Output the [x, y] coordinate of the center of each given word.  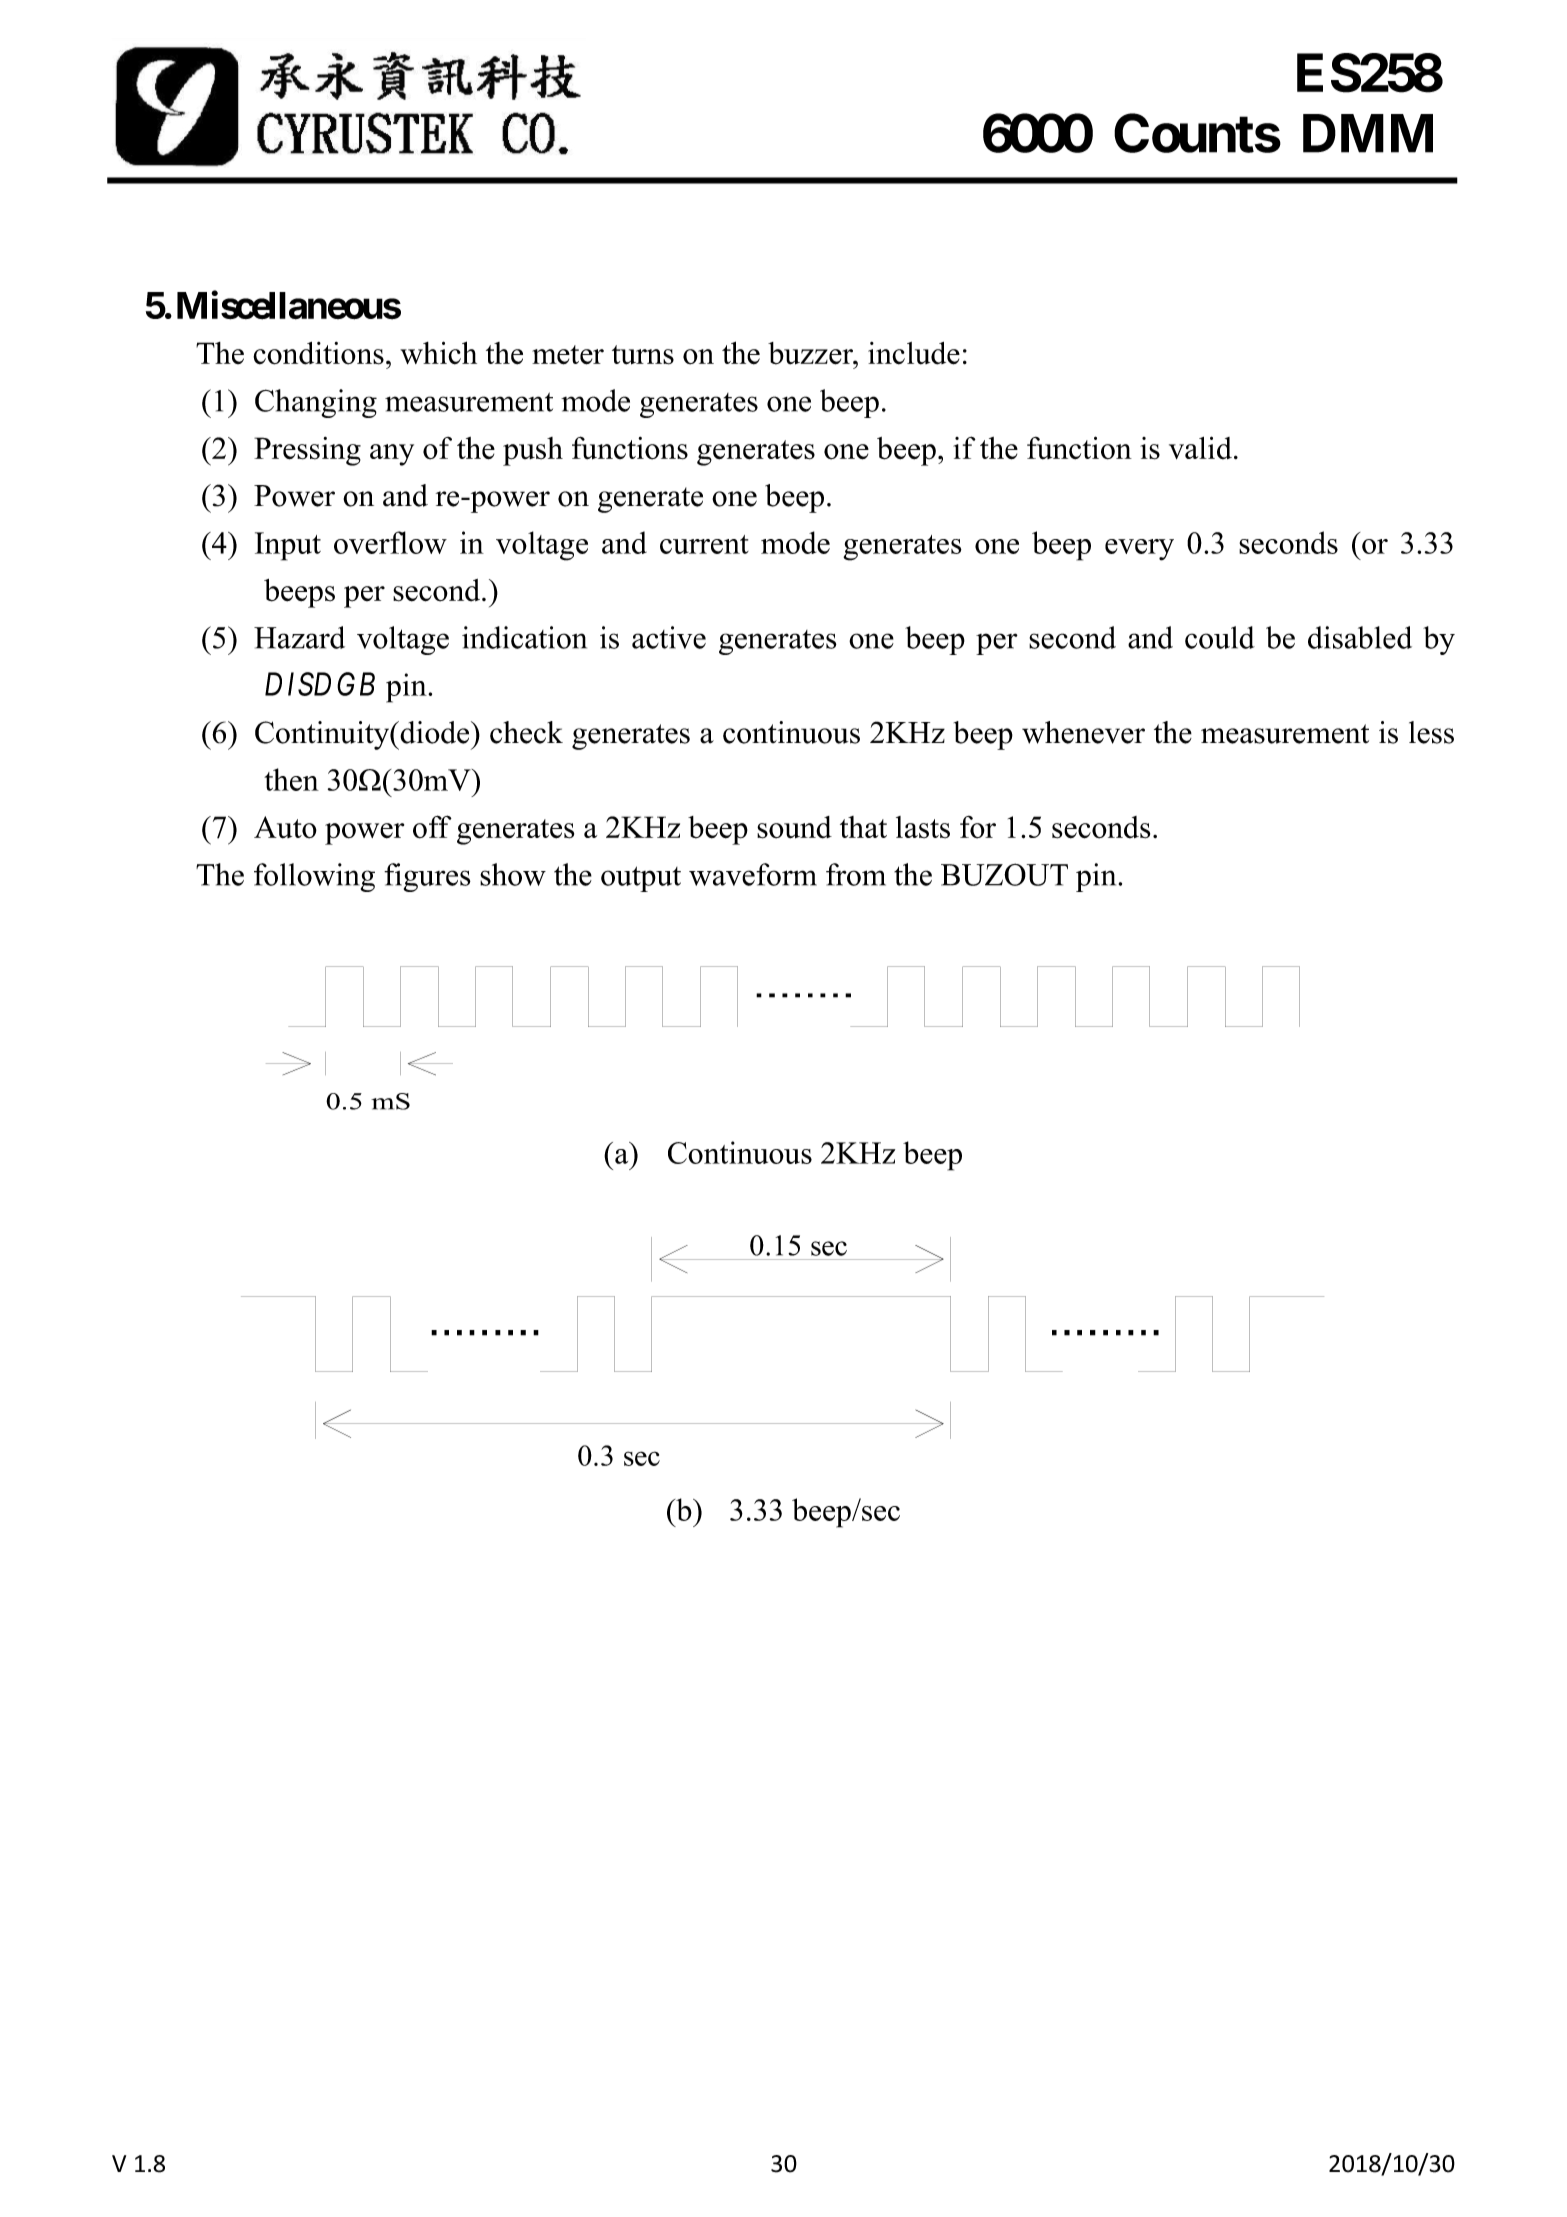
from [856, 874]
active [669, 637]
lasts [923, 827]
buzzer [811, 353]
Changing [316, 403]
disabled [1360, 637]
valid [1200, 448]
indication [524, 637]
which [438, 353]
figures [427, 877]
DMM [1368, 133]
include [914, 353]
